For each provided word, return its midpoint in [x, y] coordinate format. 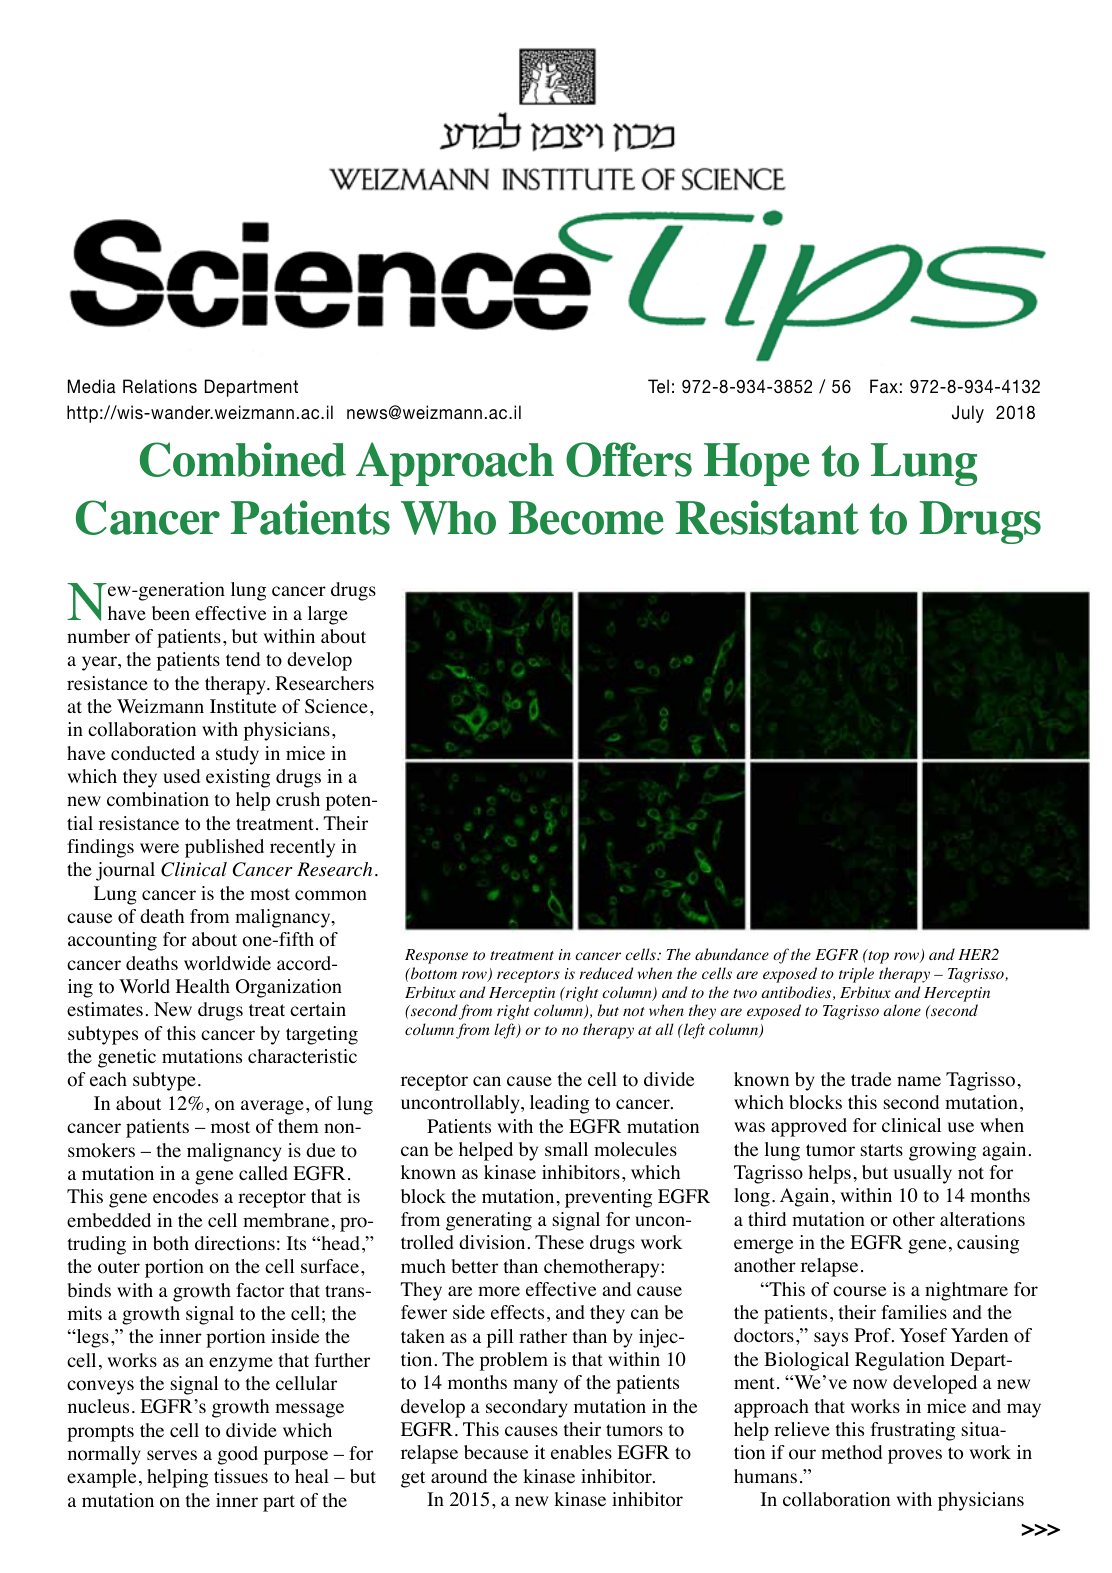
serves [172, 1455]
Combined [243, 459]
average [272, 1107]
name [919, 1081]
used [181, 776]
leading [559, 1104]
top [877, 956]
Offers [629, 459]
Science [336, 706]
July [968, 414]
